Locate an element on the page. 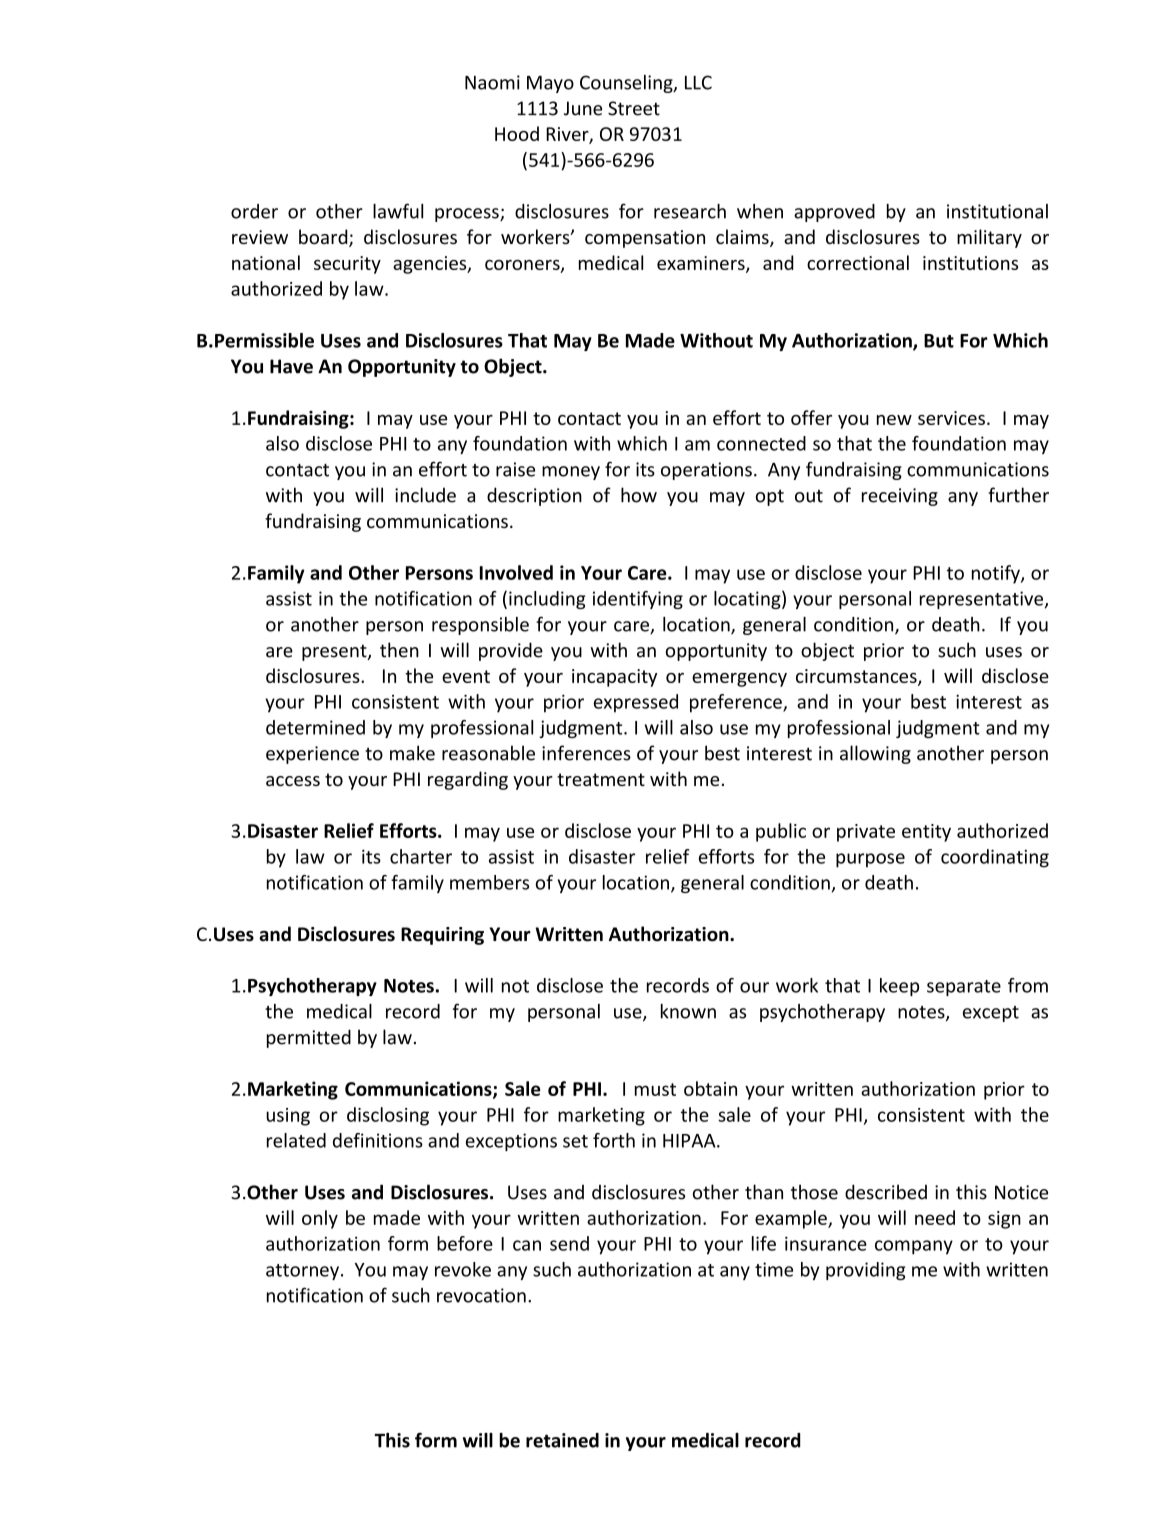 This image has width=1176, height=1522. treatment is located at coordinates (601, 779).
